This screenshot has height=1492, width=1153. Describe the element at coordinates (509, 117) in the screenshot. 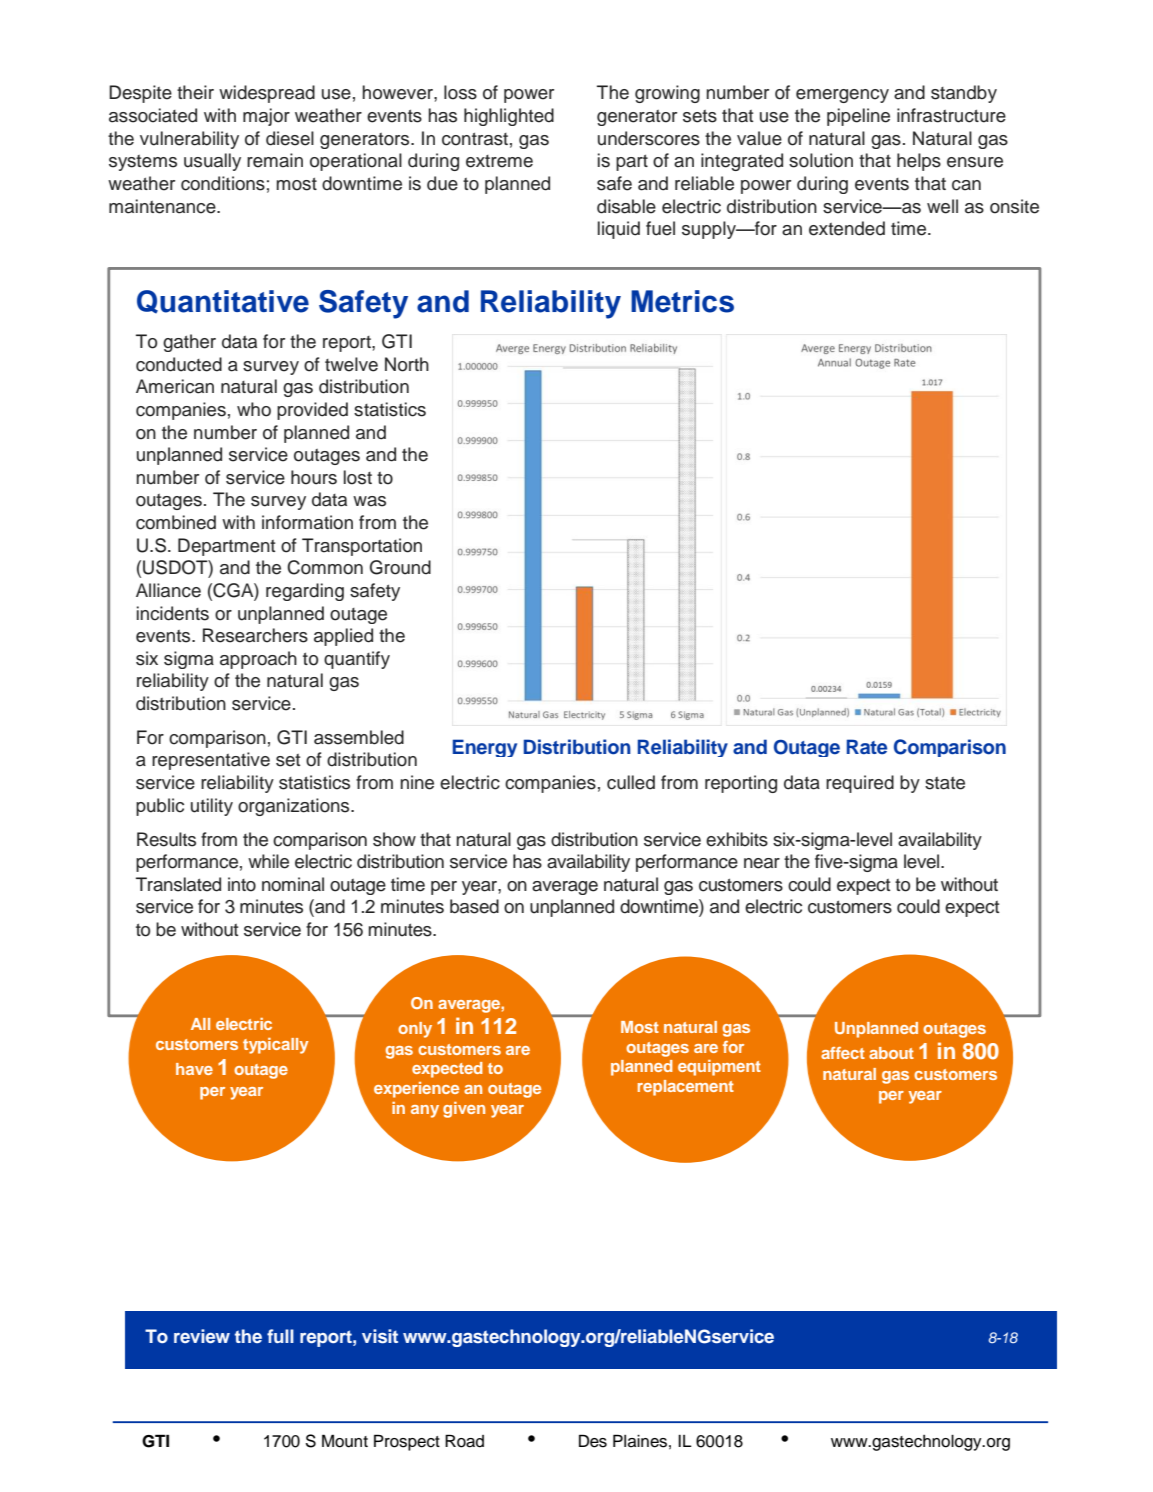

I see `highlighted` at that location.
